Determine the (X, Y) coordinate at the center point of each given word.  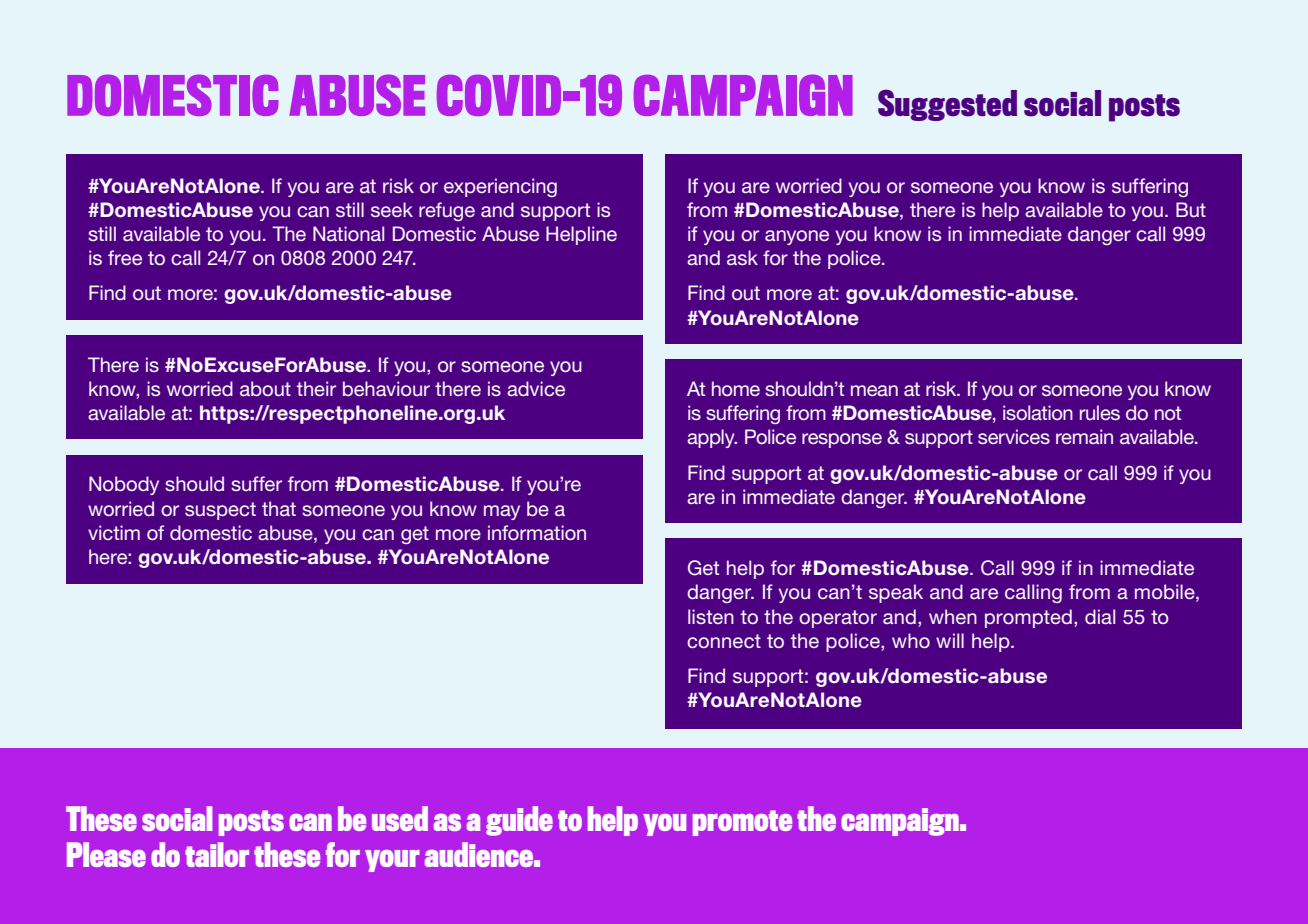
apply (712, 438)
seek (392, 209)
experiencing (500, 187)
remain (1084, 436)
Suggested (947, 105)
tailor (217, 854)
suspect (220, 511)
